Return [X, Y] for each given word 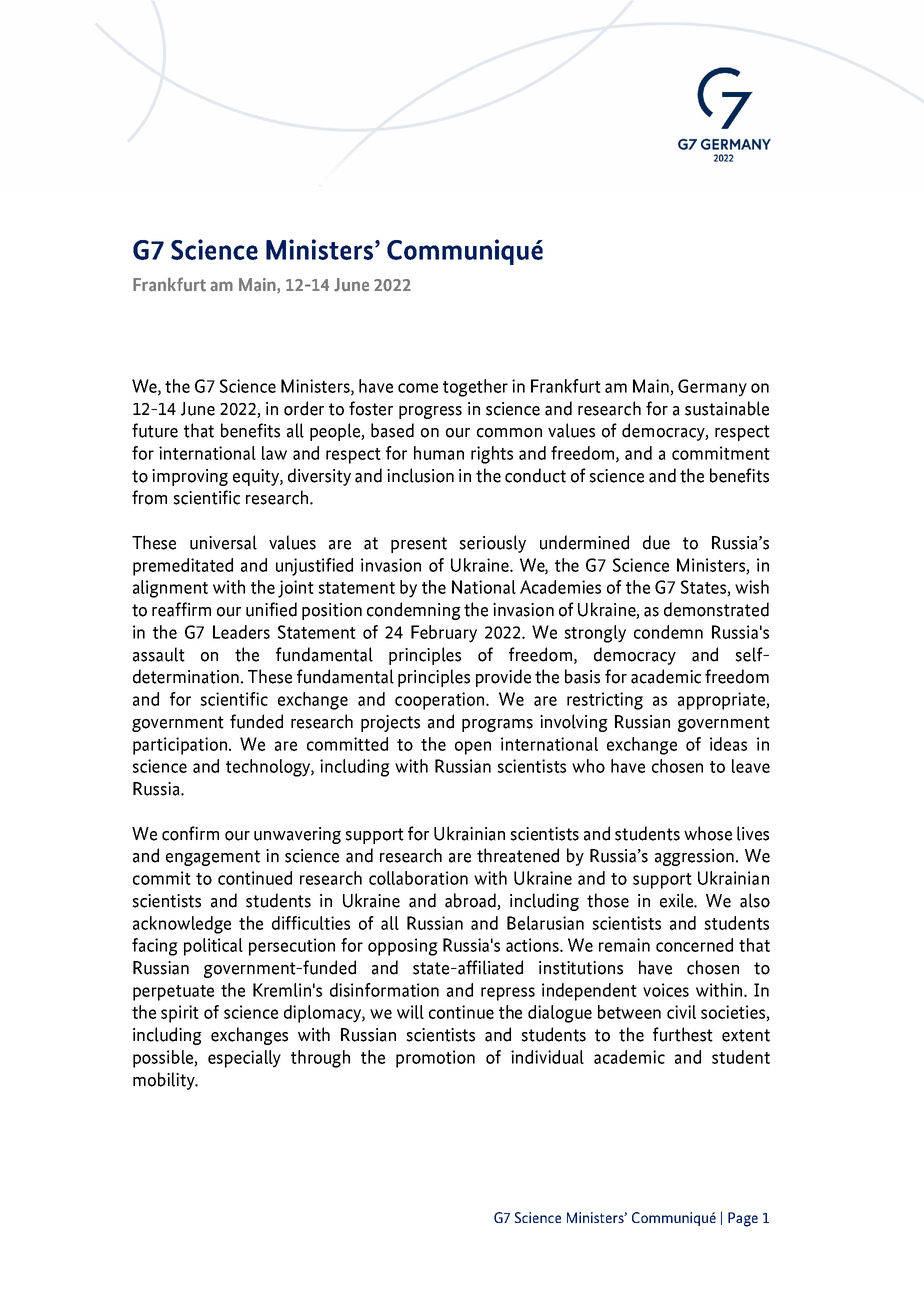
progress [430, 412]
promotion [435, 1059]
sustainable [727, 408]
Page [743, 1219]
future [155, 430]
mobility [165, 1081]
